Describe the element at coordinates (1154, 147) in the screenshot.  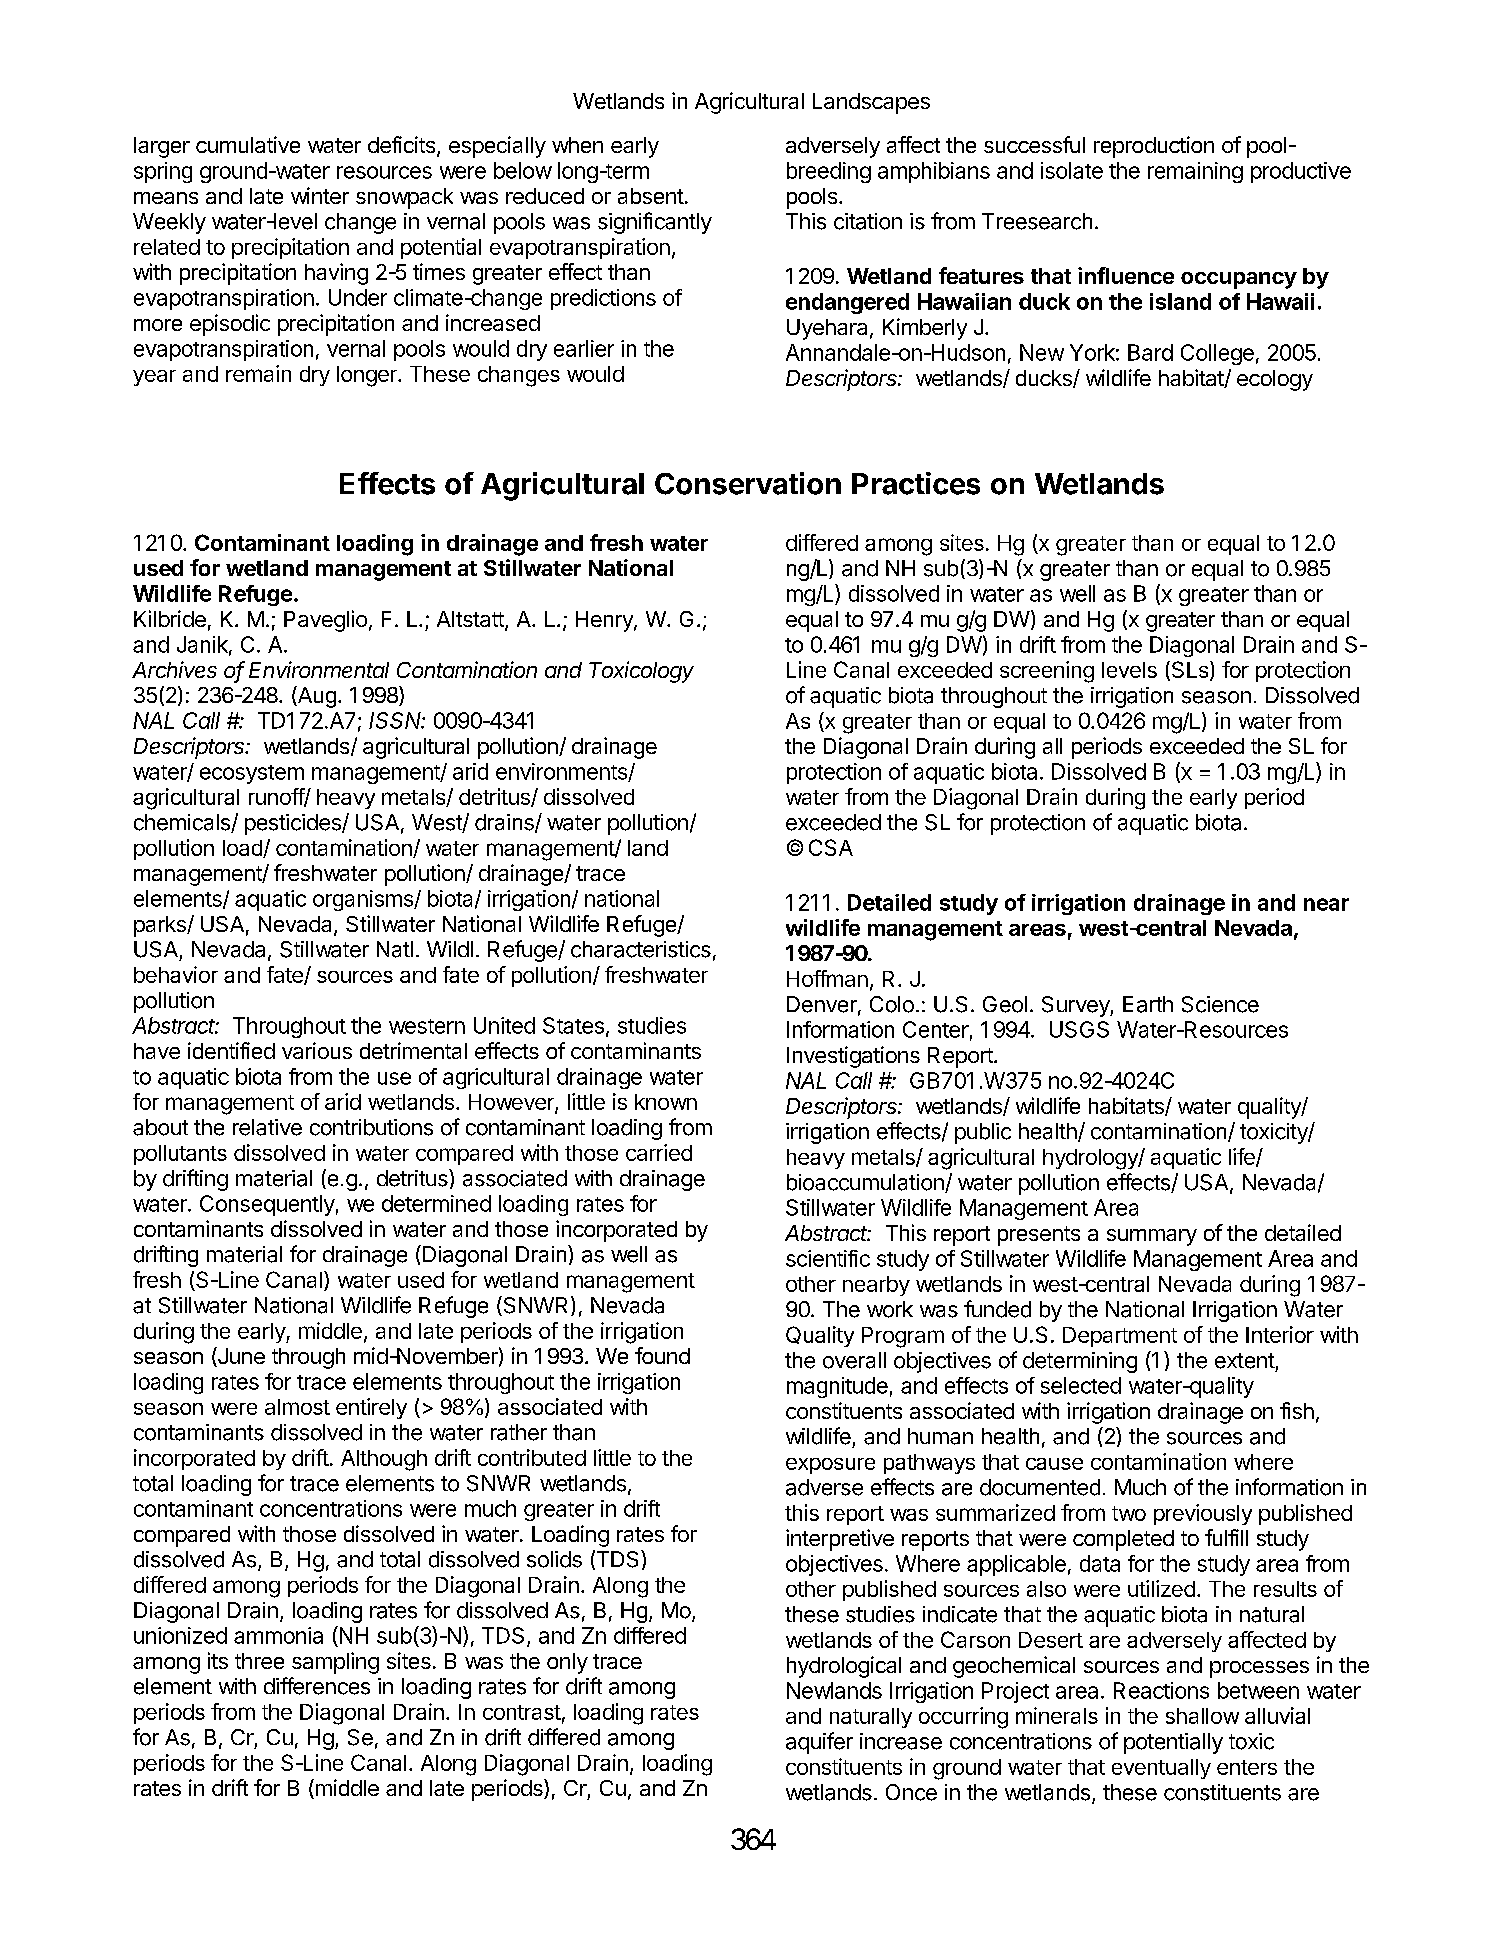
I see `reproduction` at that location.
